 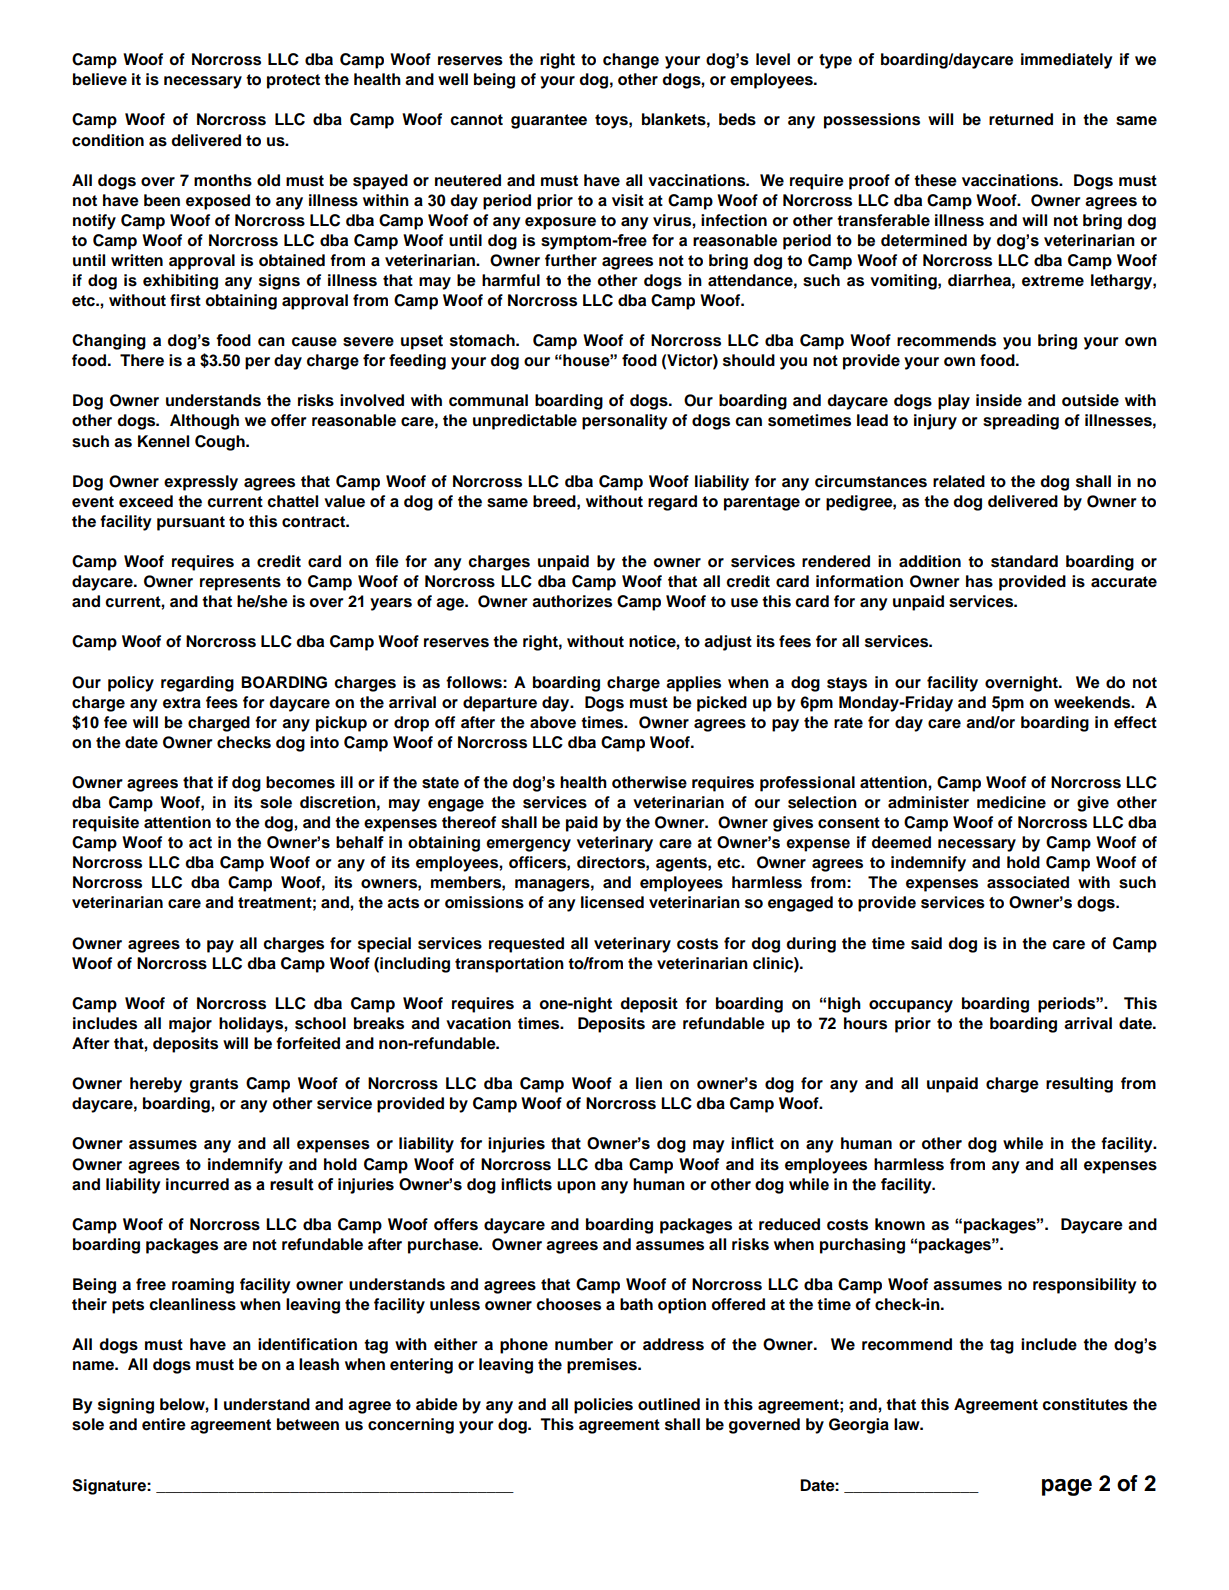 I want to click on occupancy, so click(x=911, y=1006).
